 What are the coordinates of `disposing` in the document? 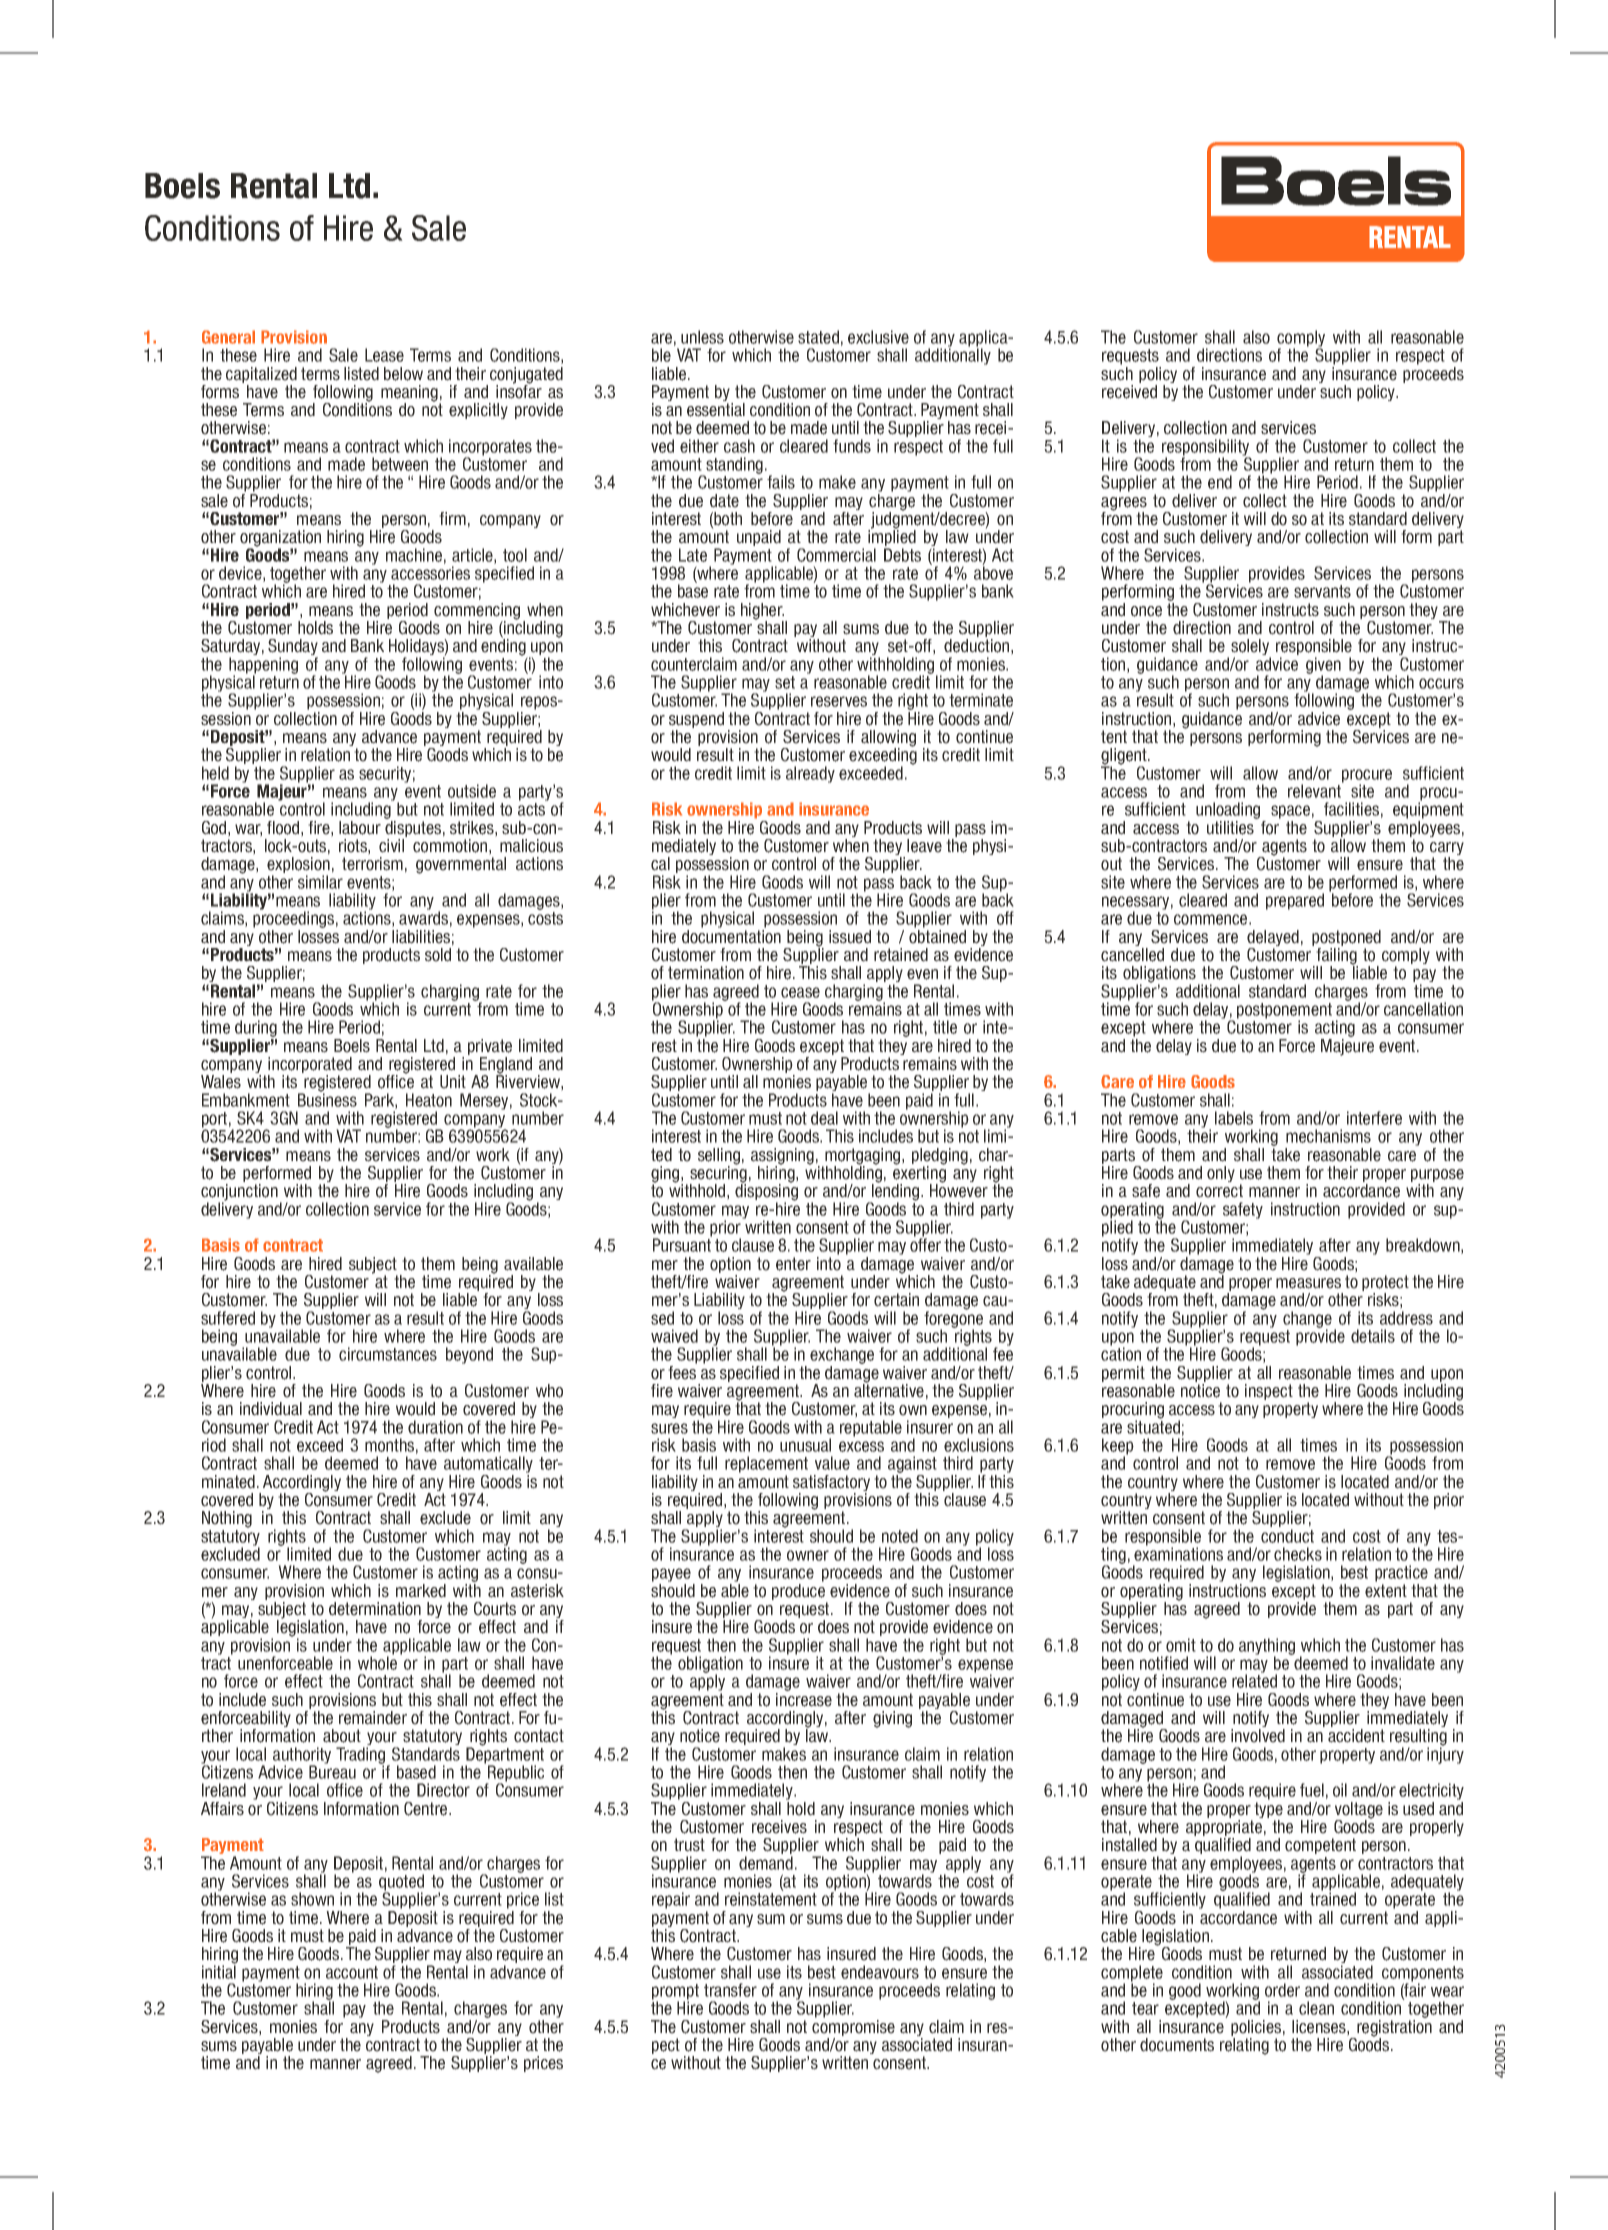 It's located at (766, 1192).
